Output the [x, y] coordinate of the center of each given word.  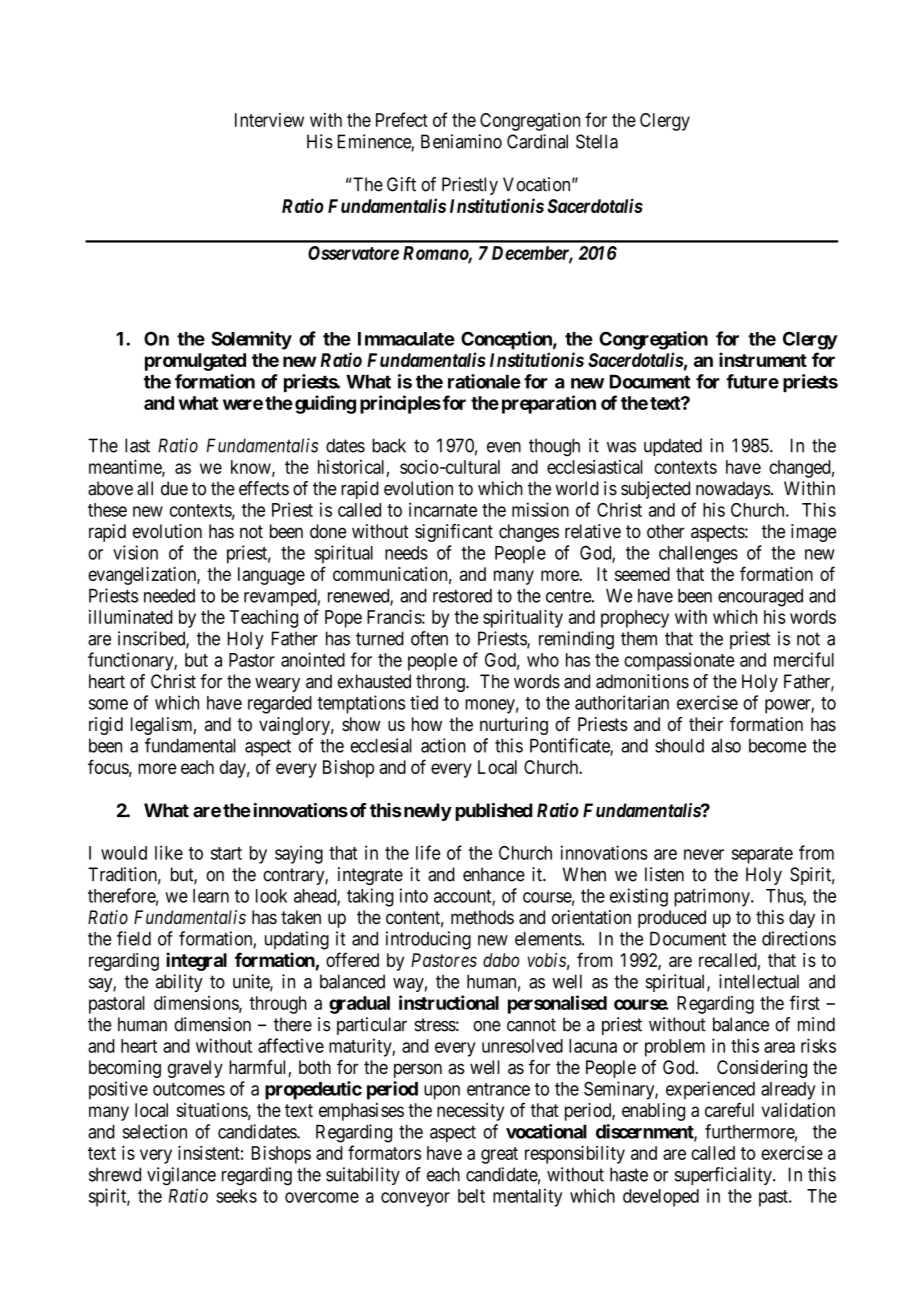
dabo [501, 960]
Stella [597, 141]
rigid [106, 726]
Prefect [402, 119]
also [726, 746]
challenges [698, 555]
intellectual [759, 981]
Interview [269, 120]
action [443, 745]
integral [196, 961]
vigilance [181, 1176]
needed [169, 596]
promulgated [195, 362]
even [504, 447]
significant [454, 533]
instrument [763, 359]
